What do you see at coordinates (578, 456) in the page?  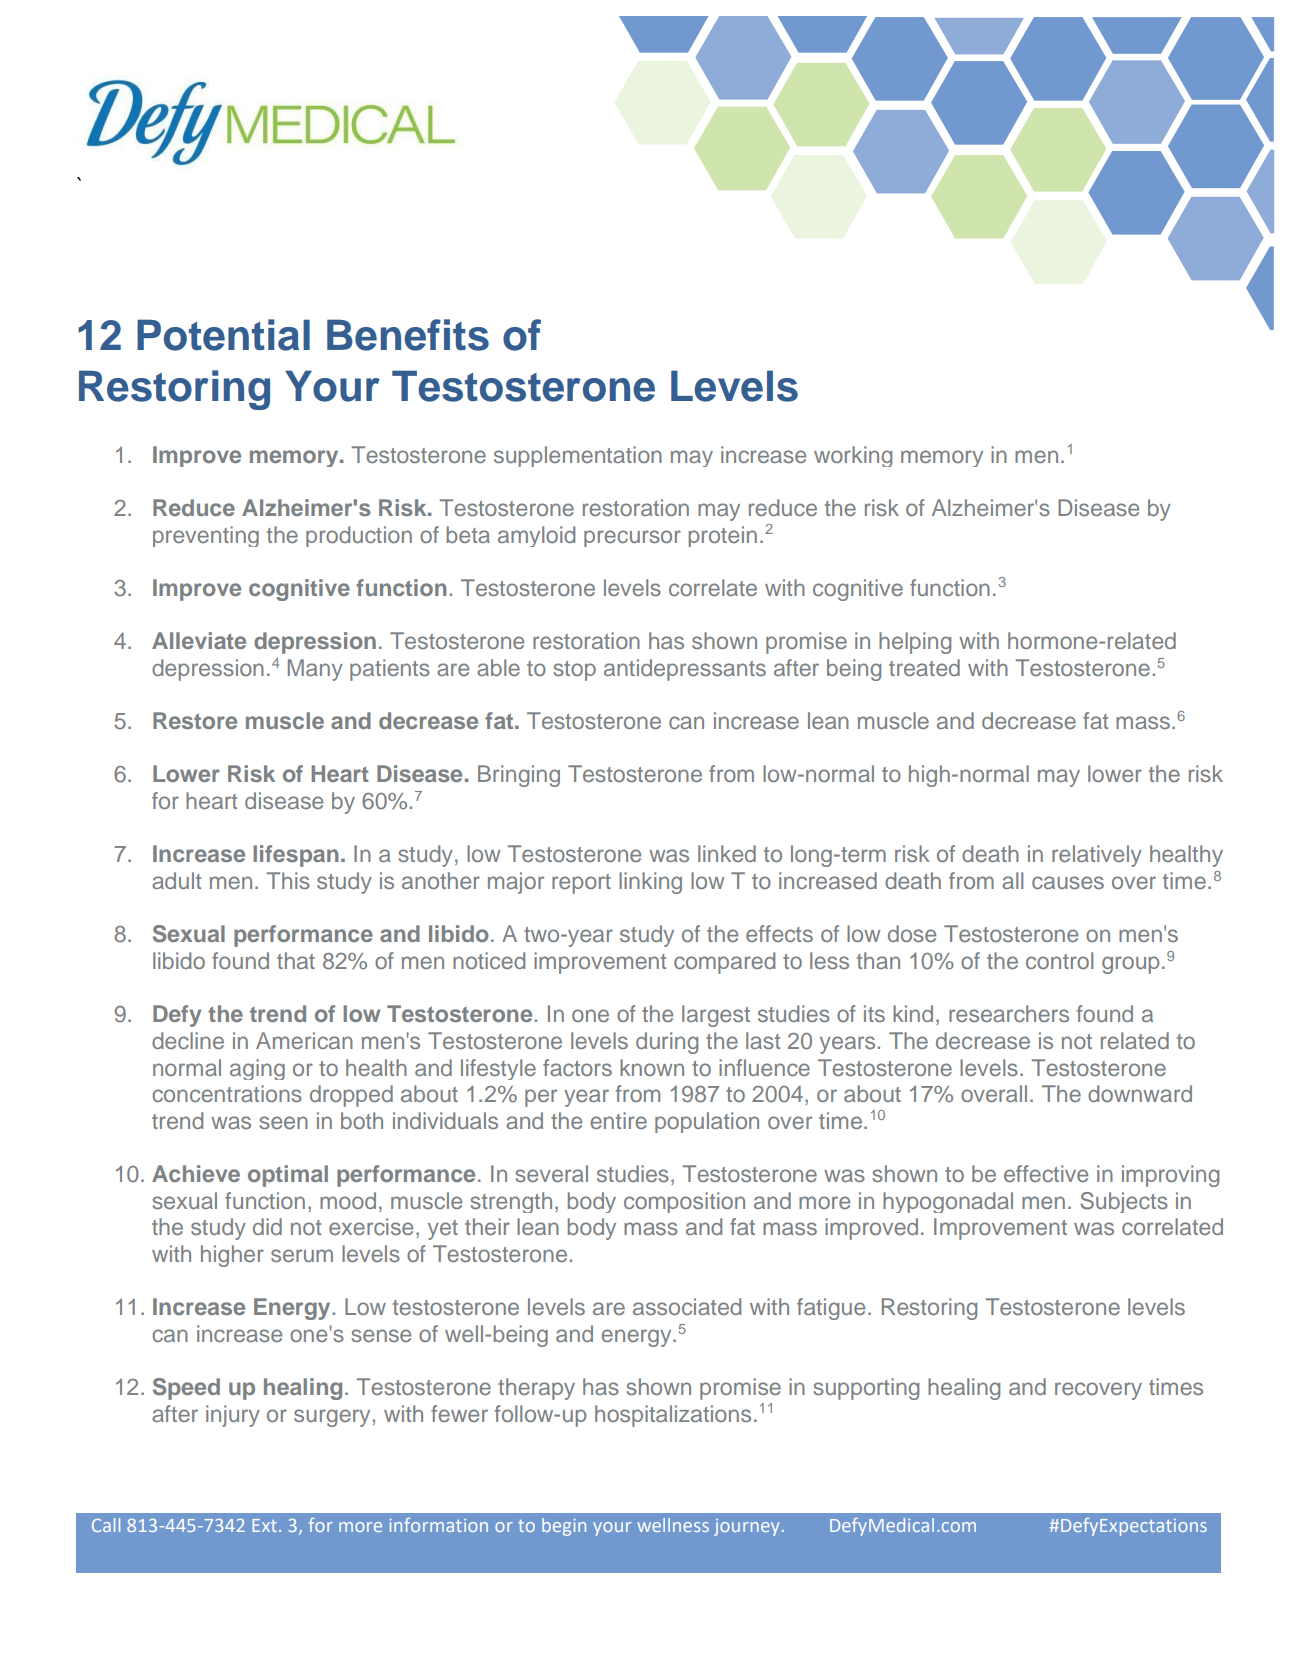 I see `supplementation` at bounding box center [578, 456].
